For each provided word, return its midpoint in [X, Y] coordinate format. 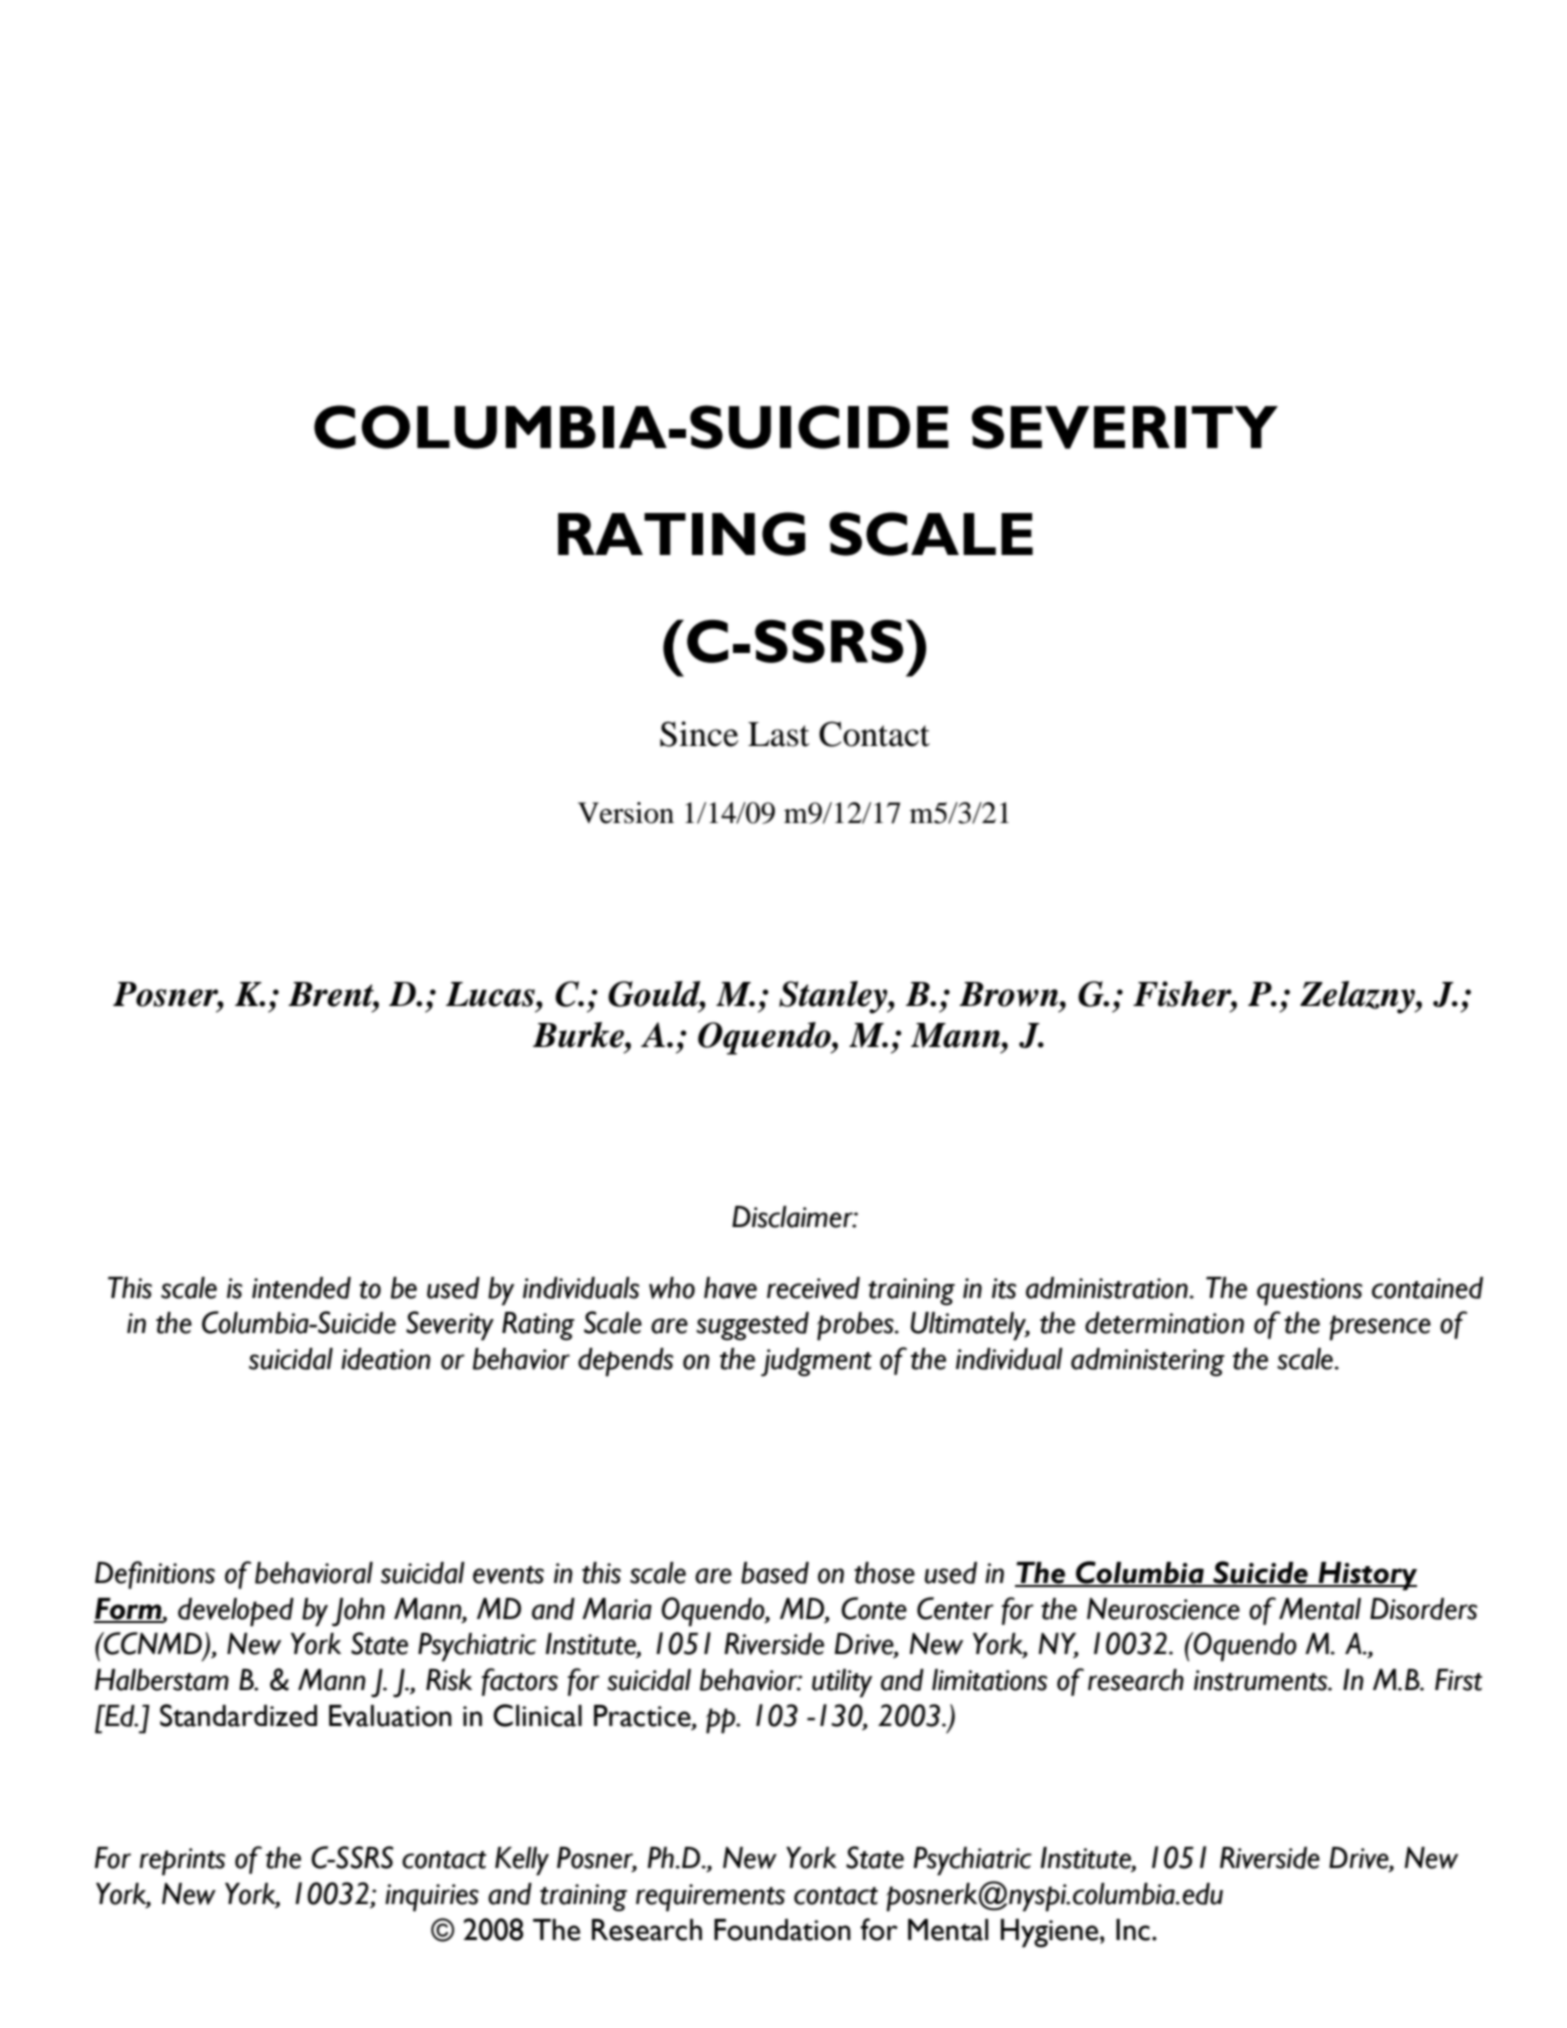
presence [1380, 1328]
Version [626, 813]
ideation [386, 1359]
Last [779, 734]
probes [856, 1326]
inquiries [432, 1898]
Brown [1010, 994]
